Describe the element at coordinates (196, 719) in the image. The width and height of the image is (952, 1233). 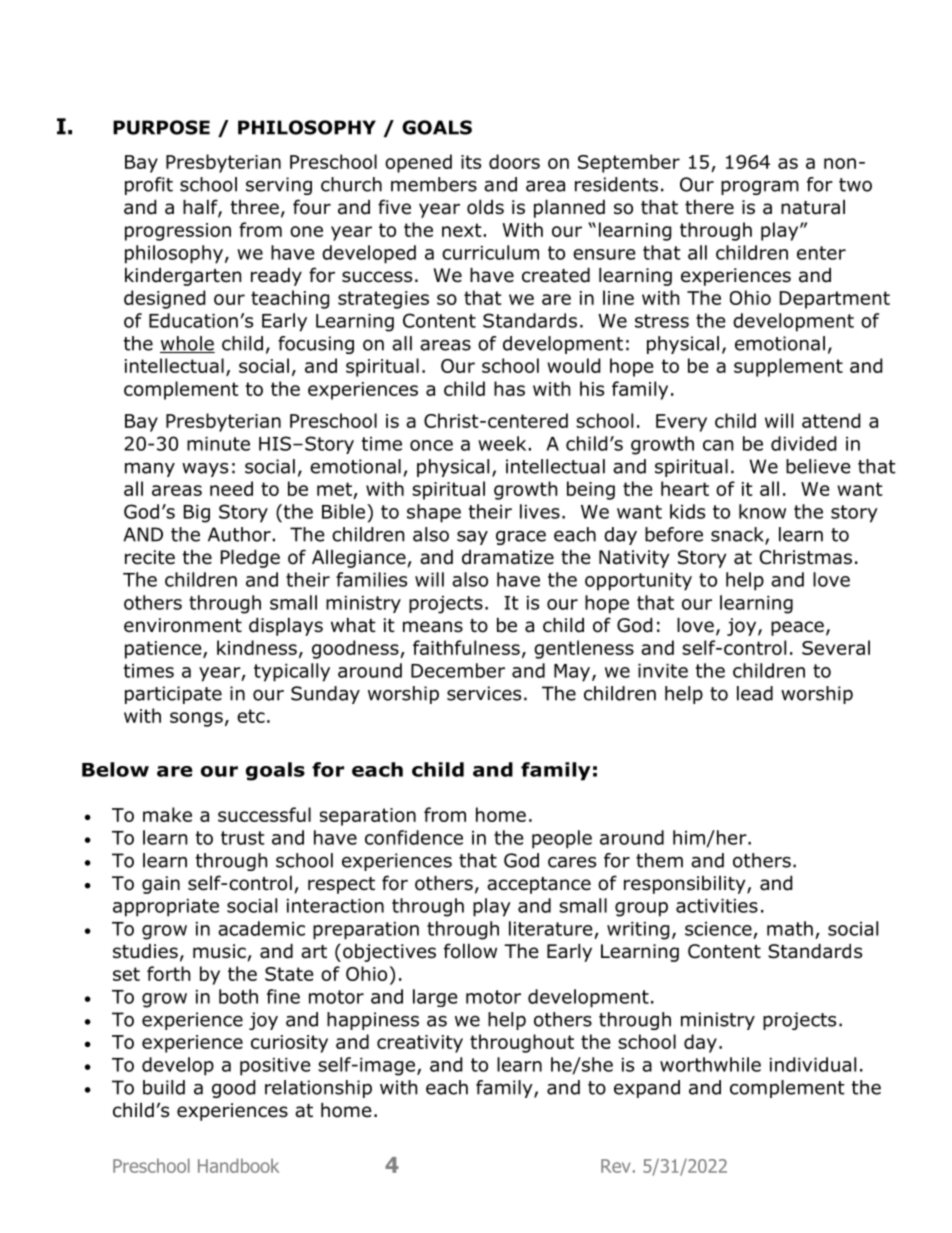
I see `songs` at that location.
